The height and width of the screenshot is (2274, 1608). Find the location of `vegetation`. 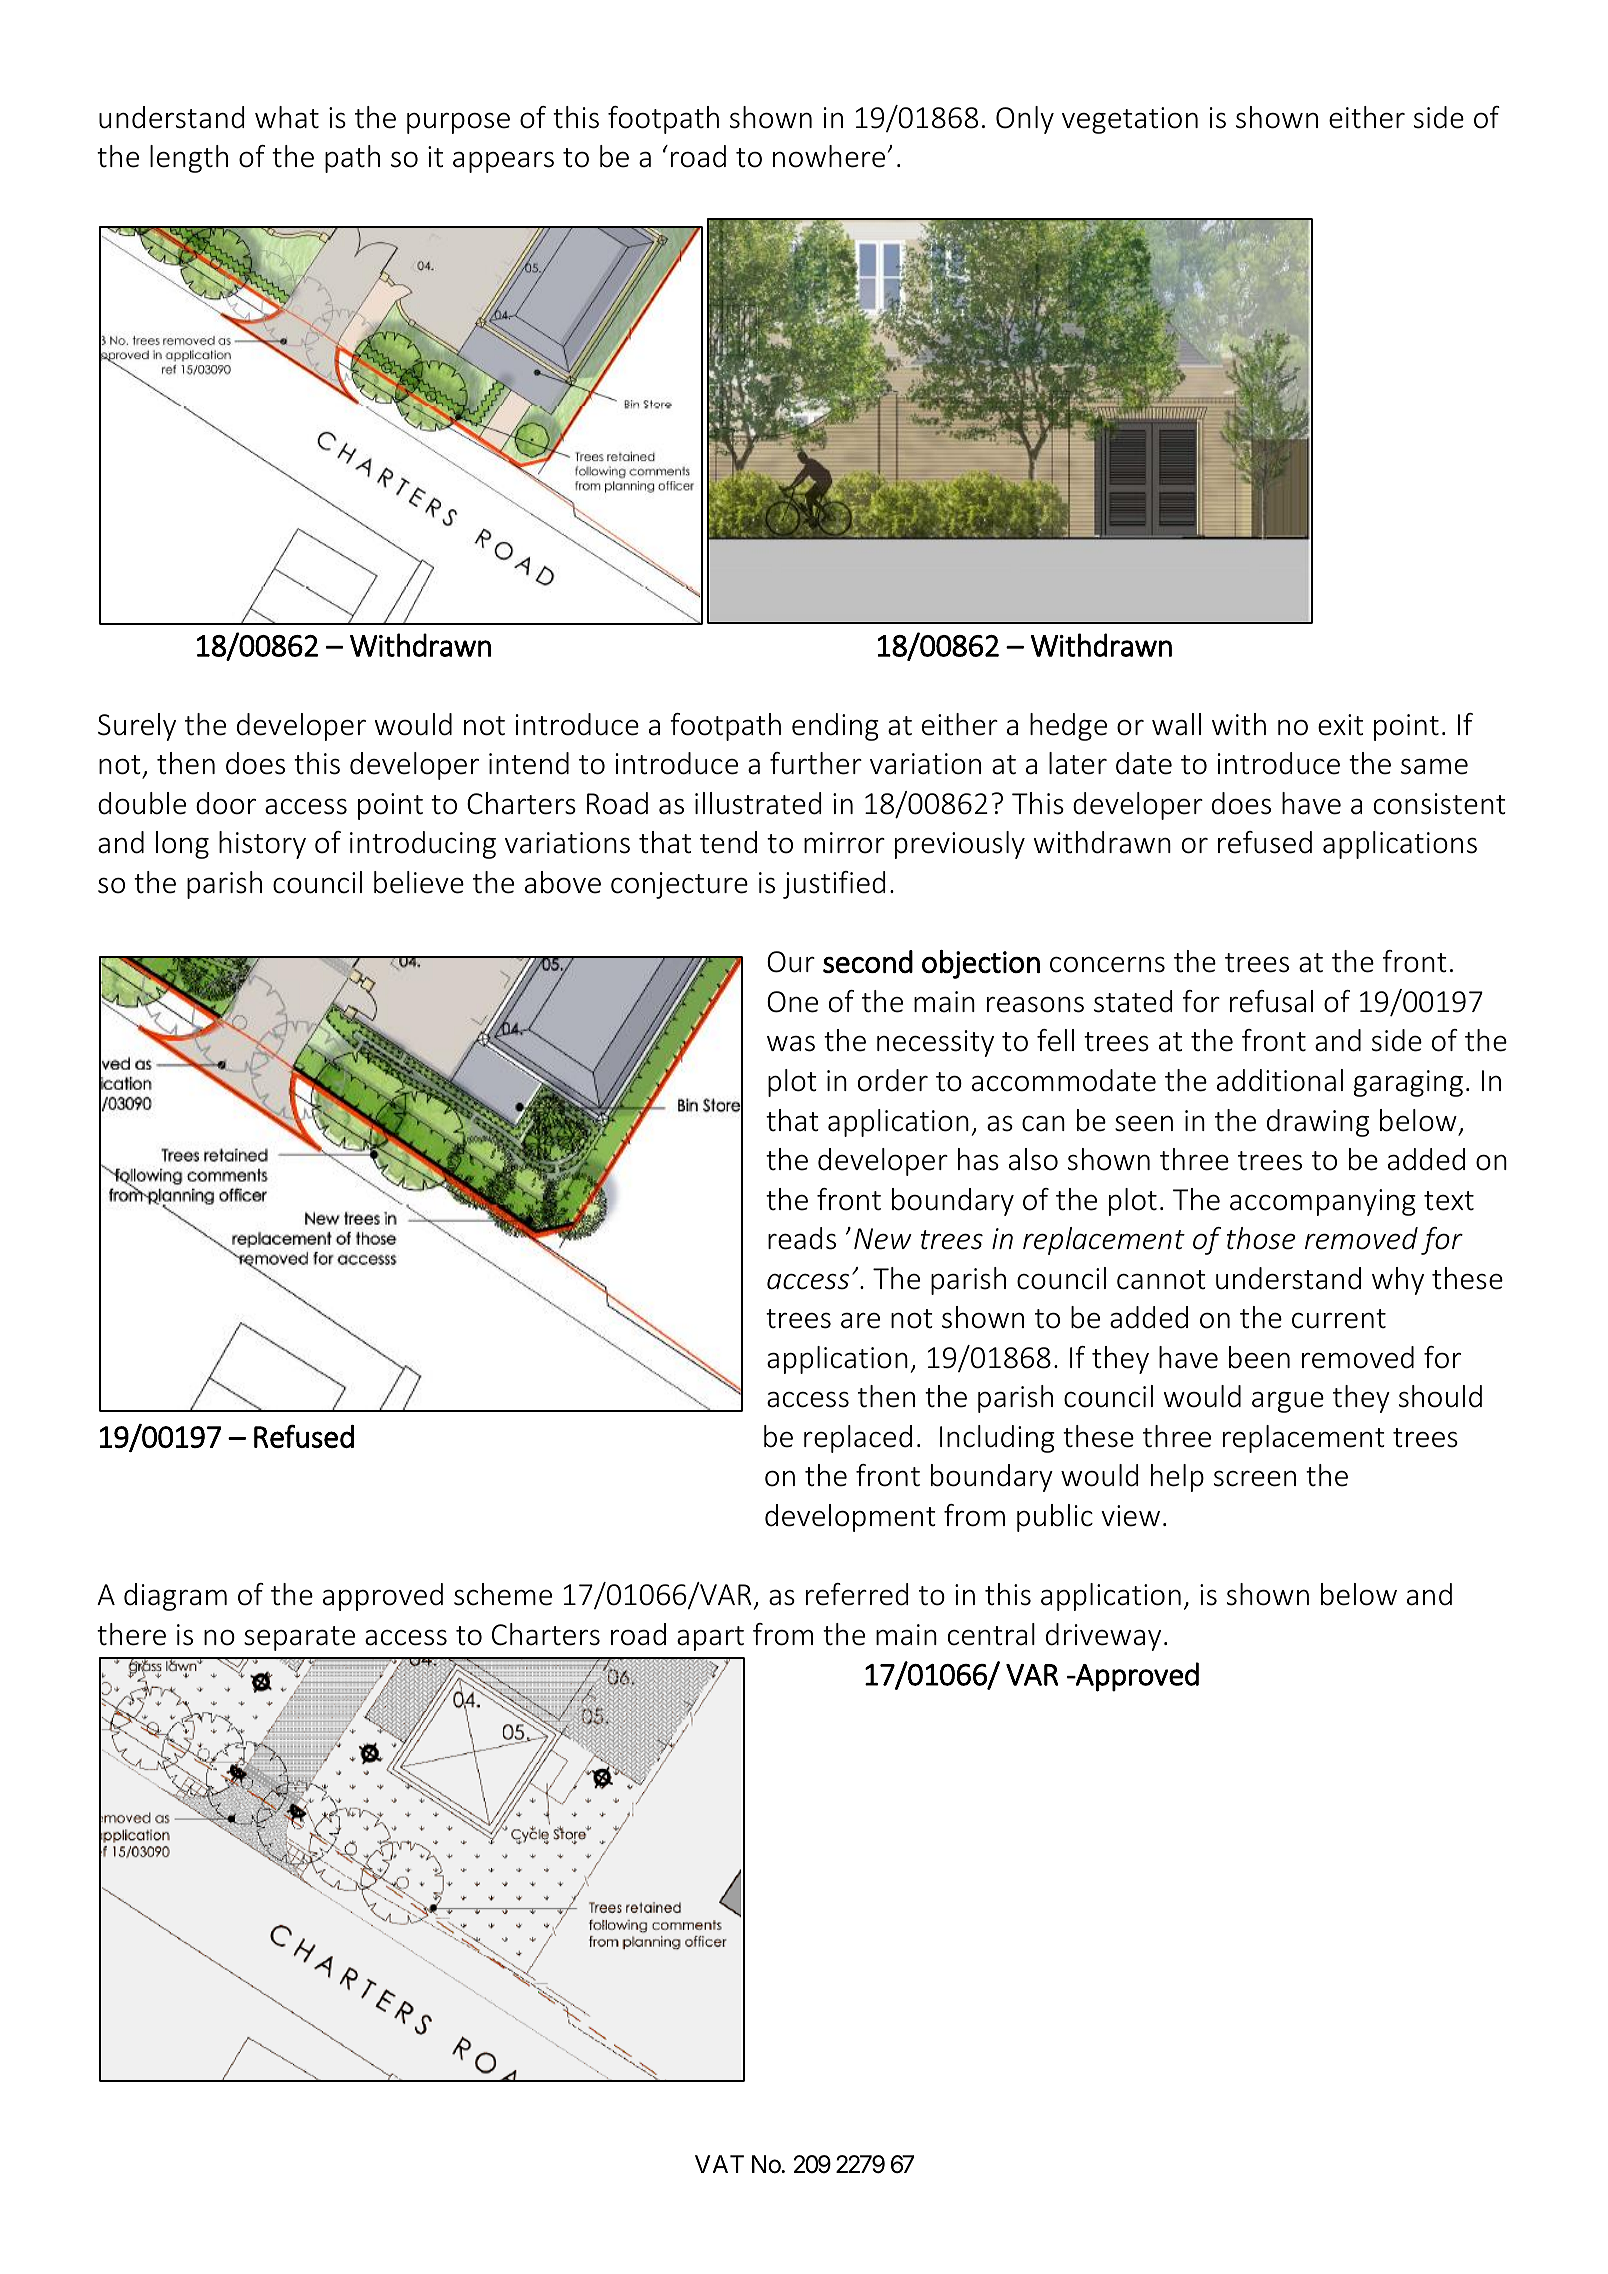

vegetation is located at coordinates (1130, 120).
